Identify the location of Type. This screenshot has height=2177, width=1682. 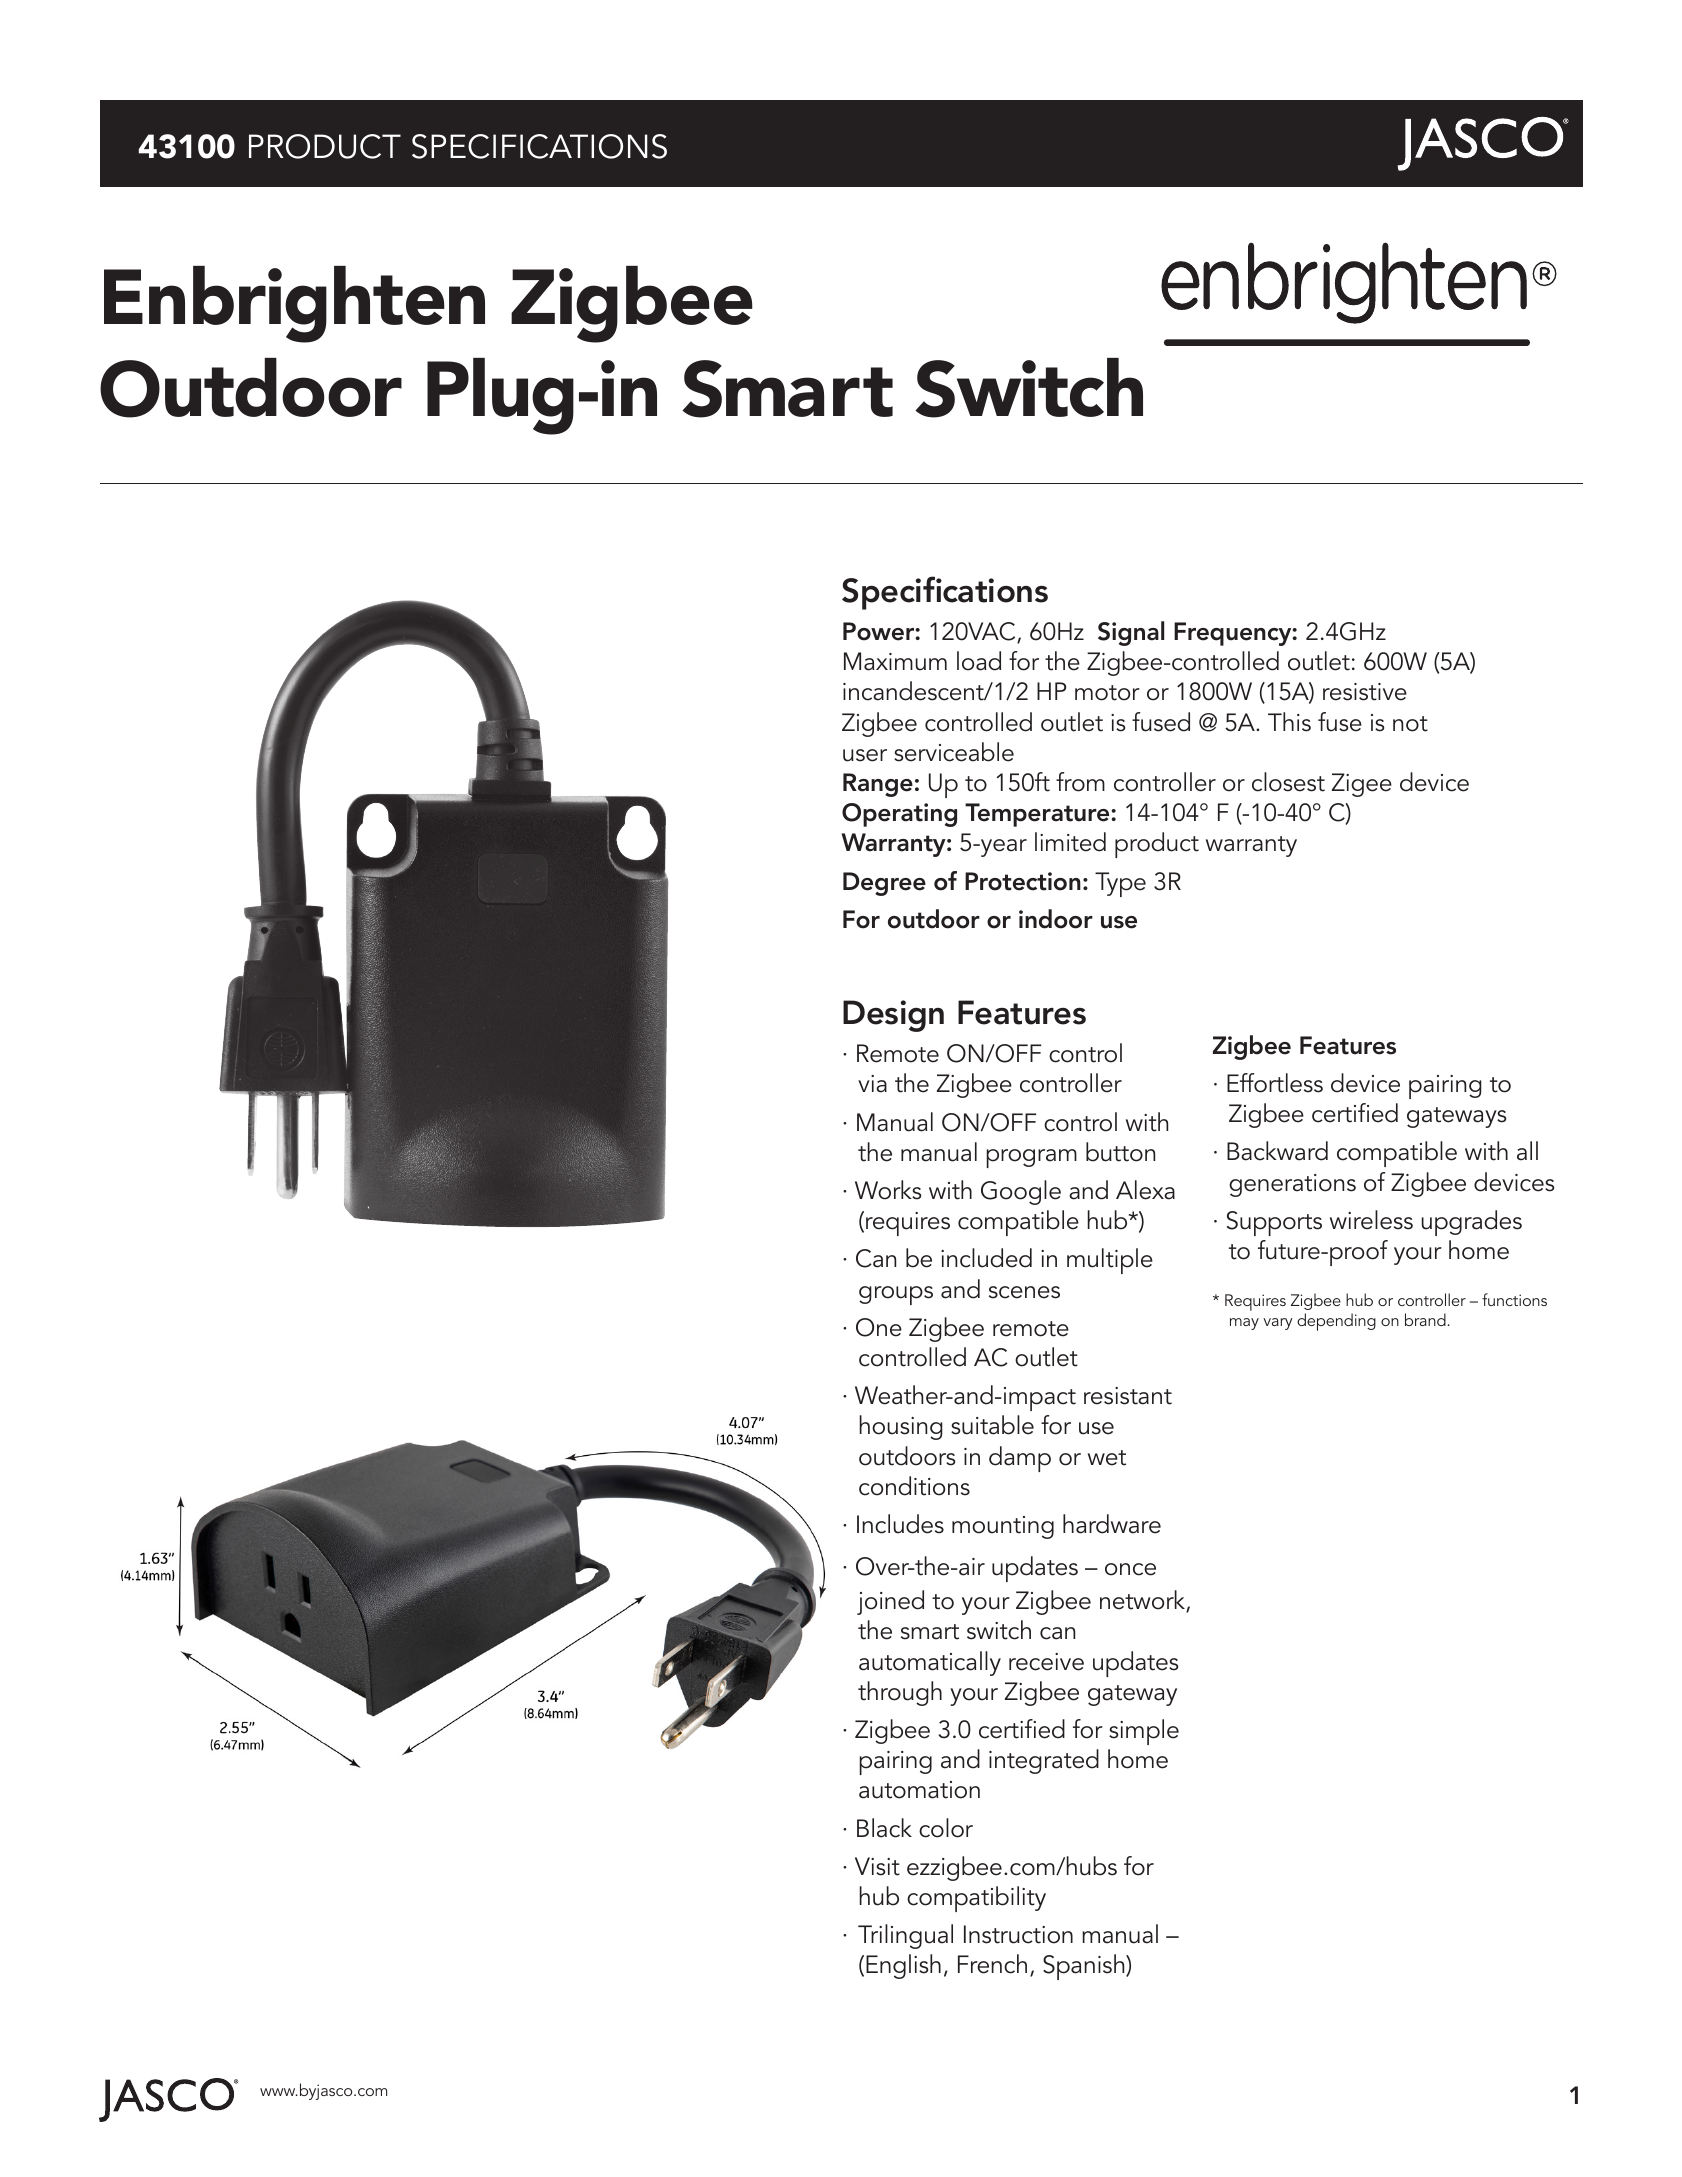
(1120, 884).
